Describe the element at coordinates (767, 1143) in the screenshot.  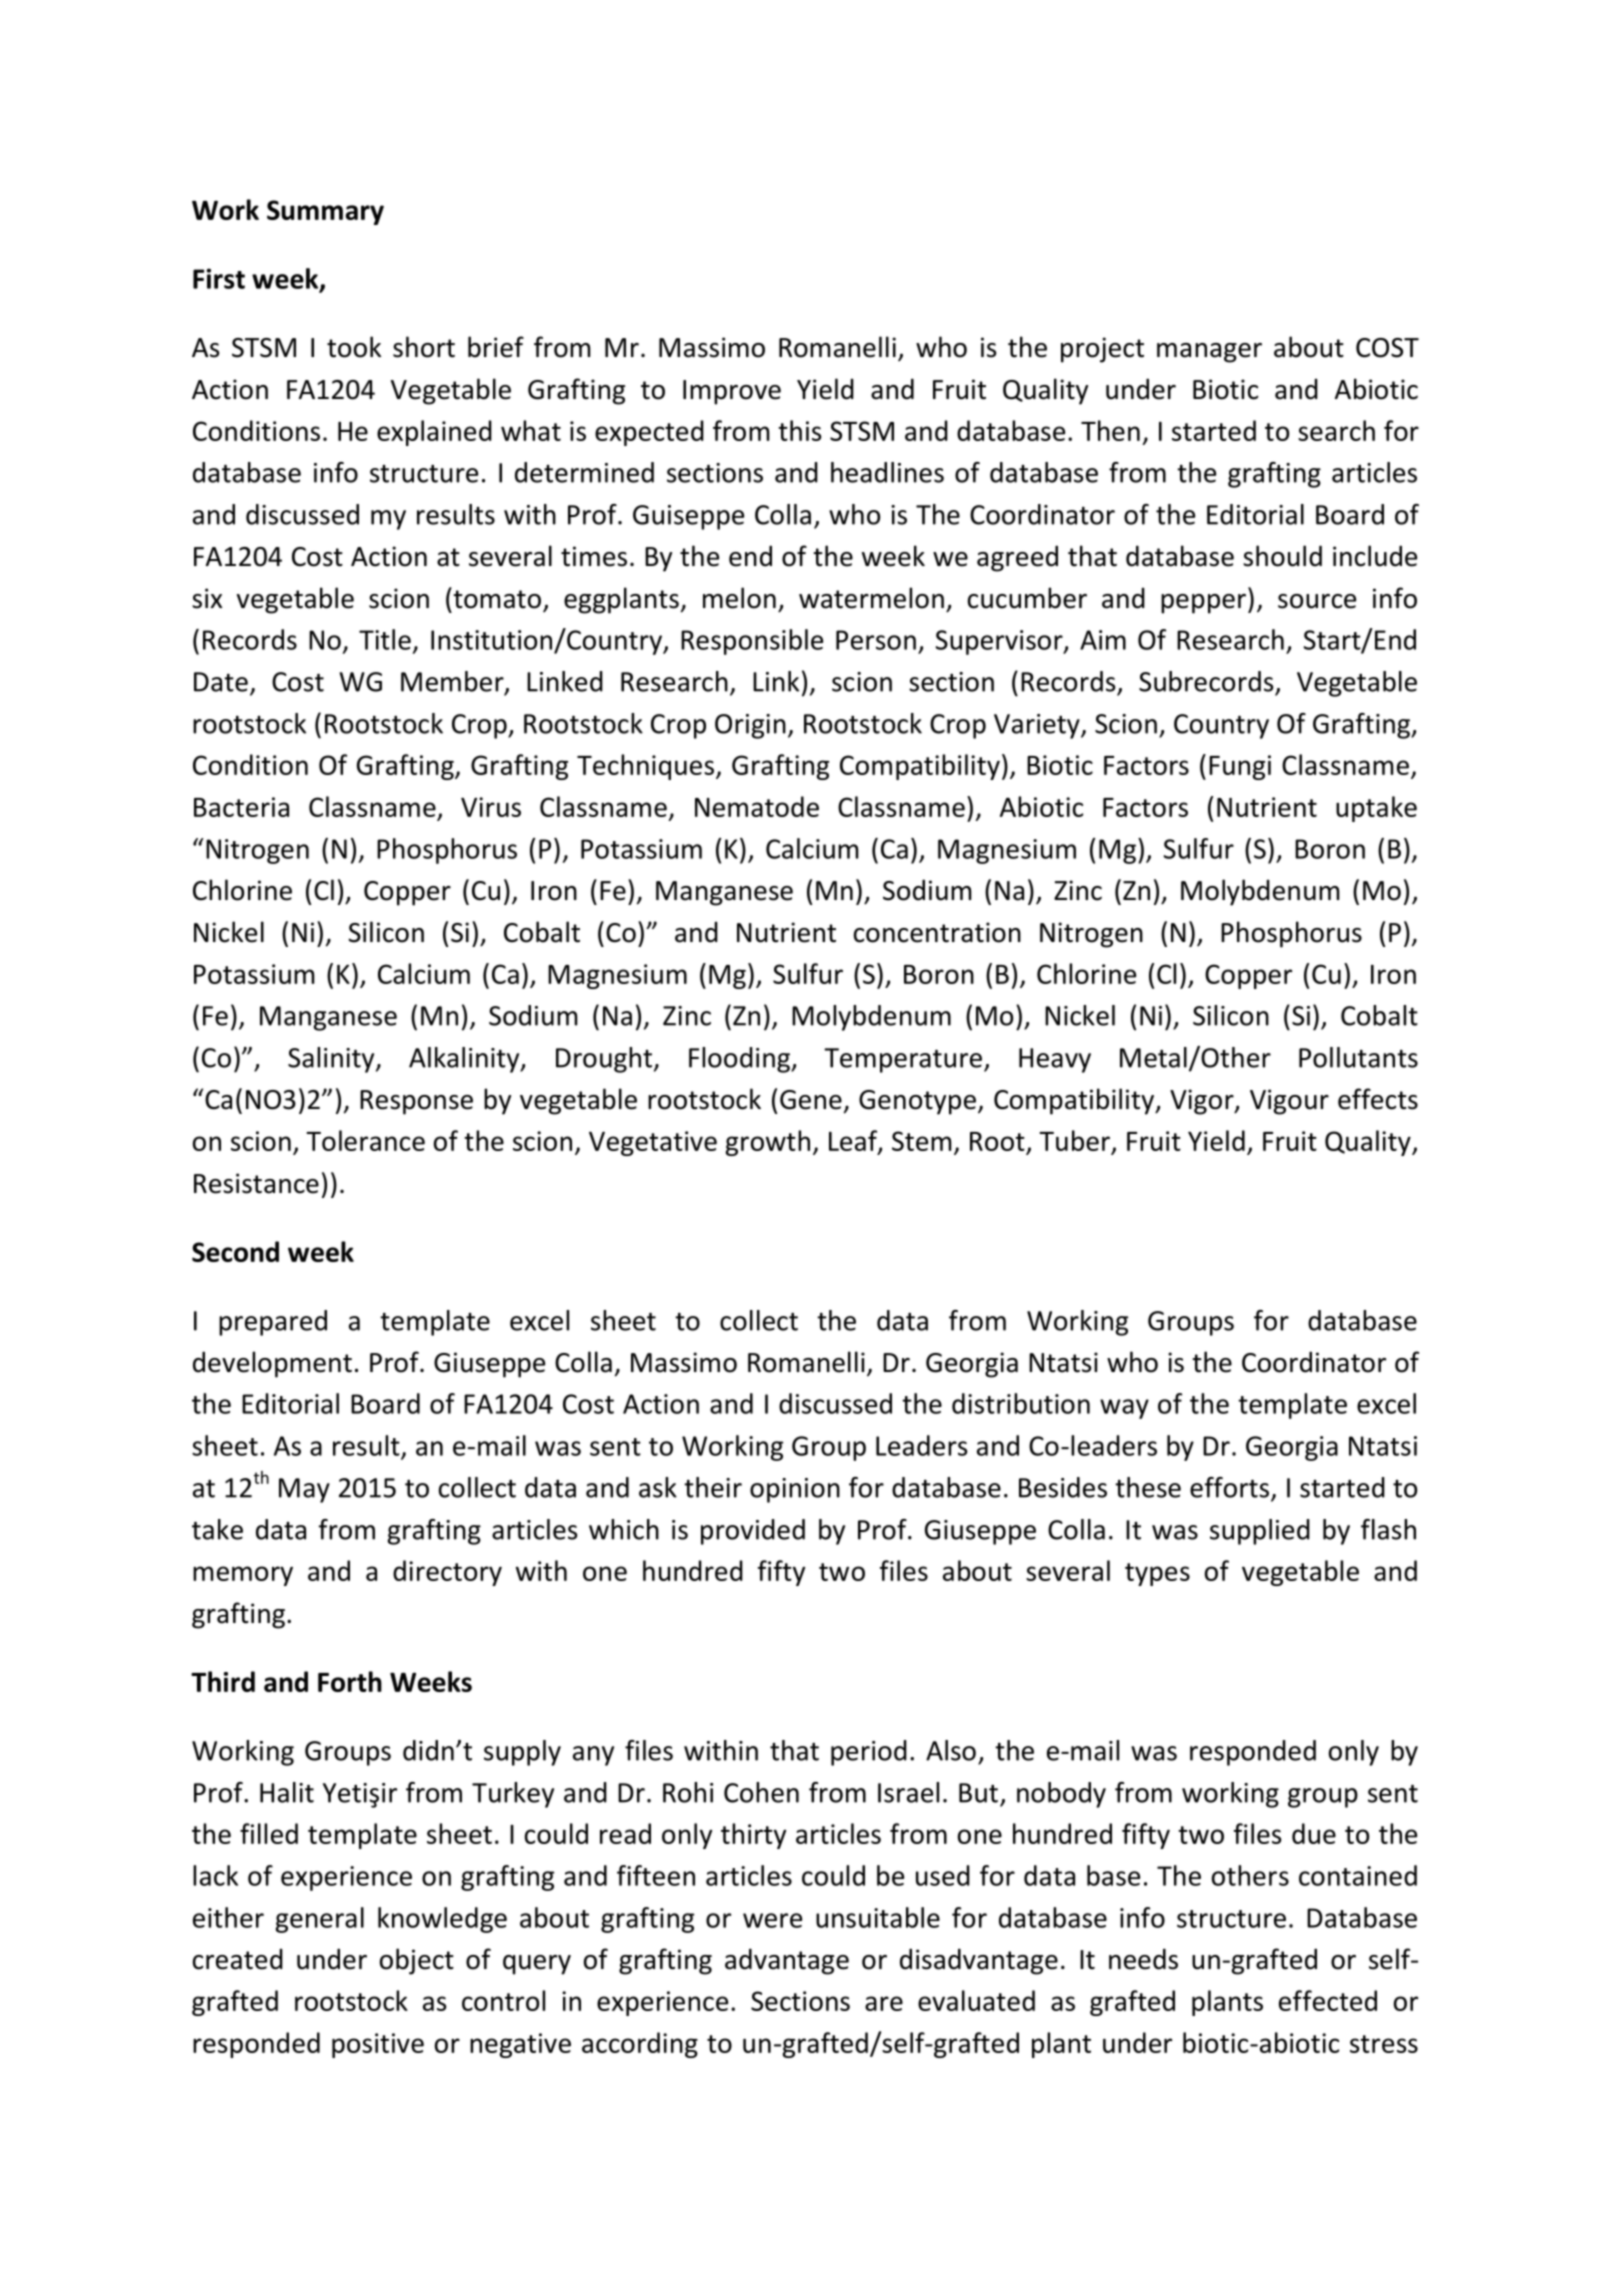
I see `growth` at that location.
